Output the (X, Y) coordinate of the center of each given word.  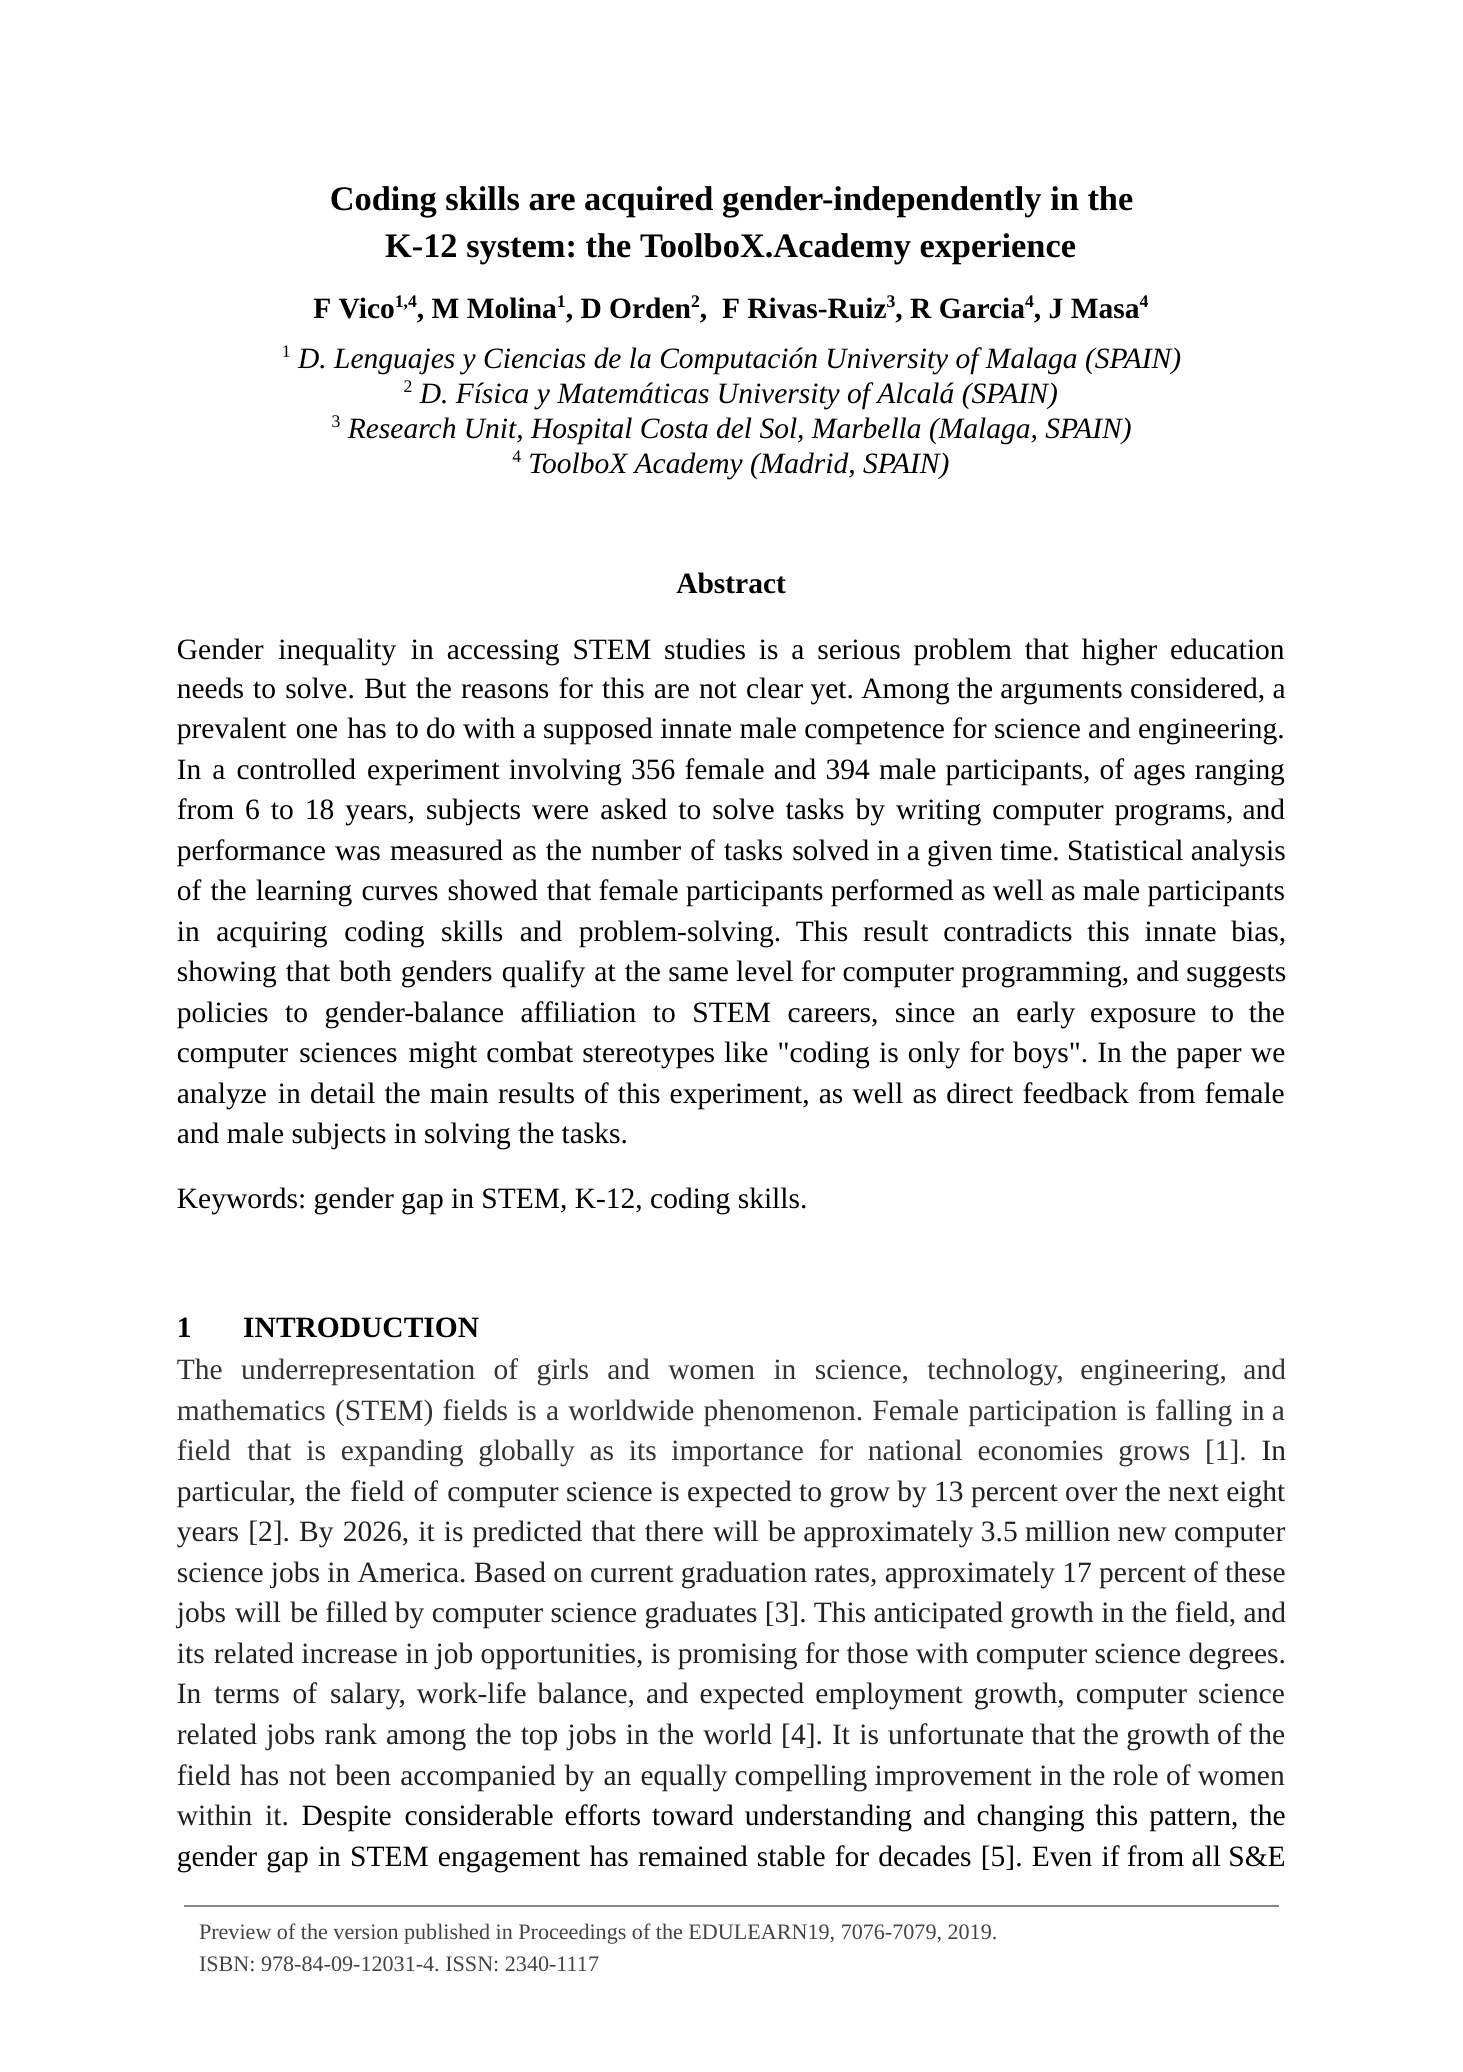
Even (1062, 1856)
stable (791, 1856)
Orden (651, 308)
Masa (1105, 308)
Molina (512, 308)
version (365, 1931)
